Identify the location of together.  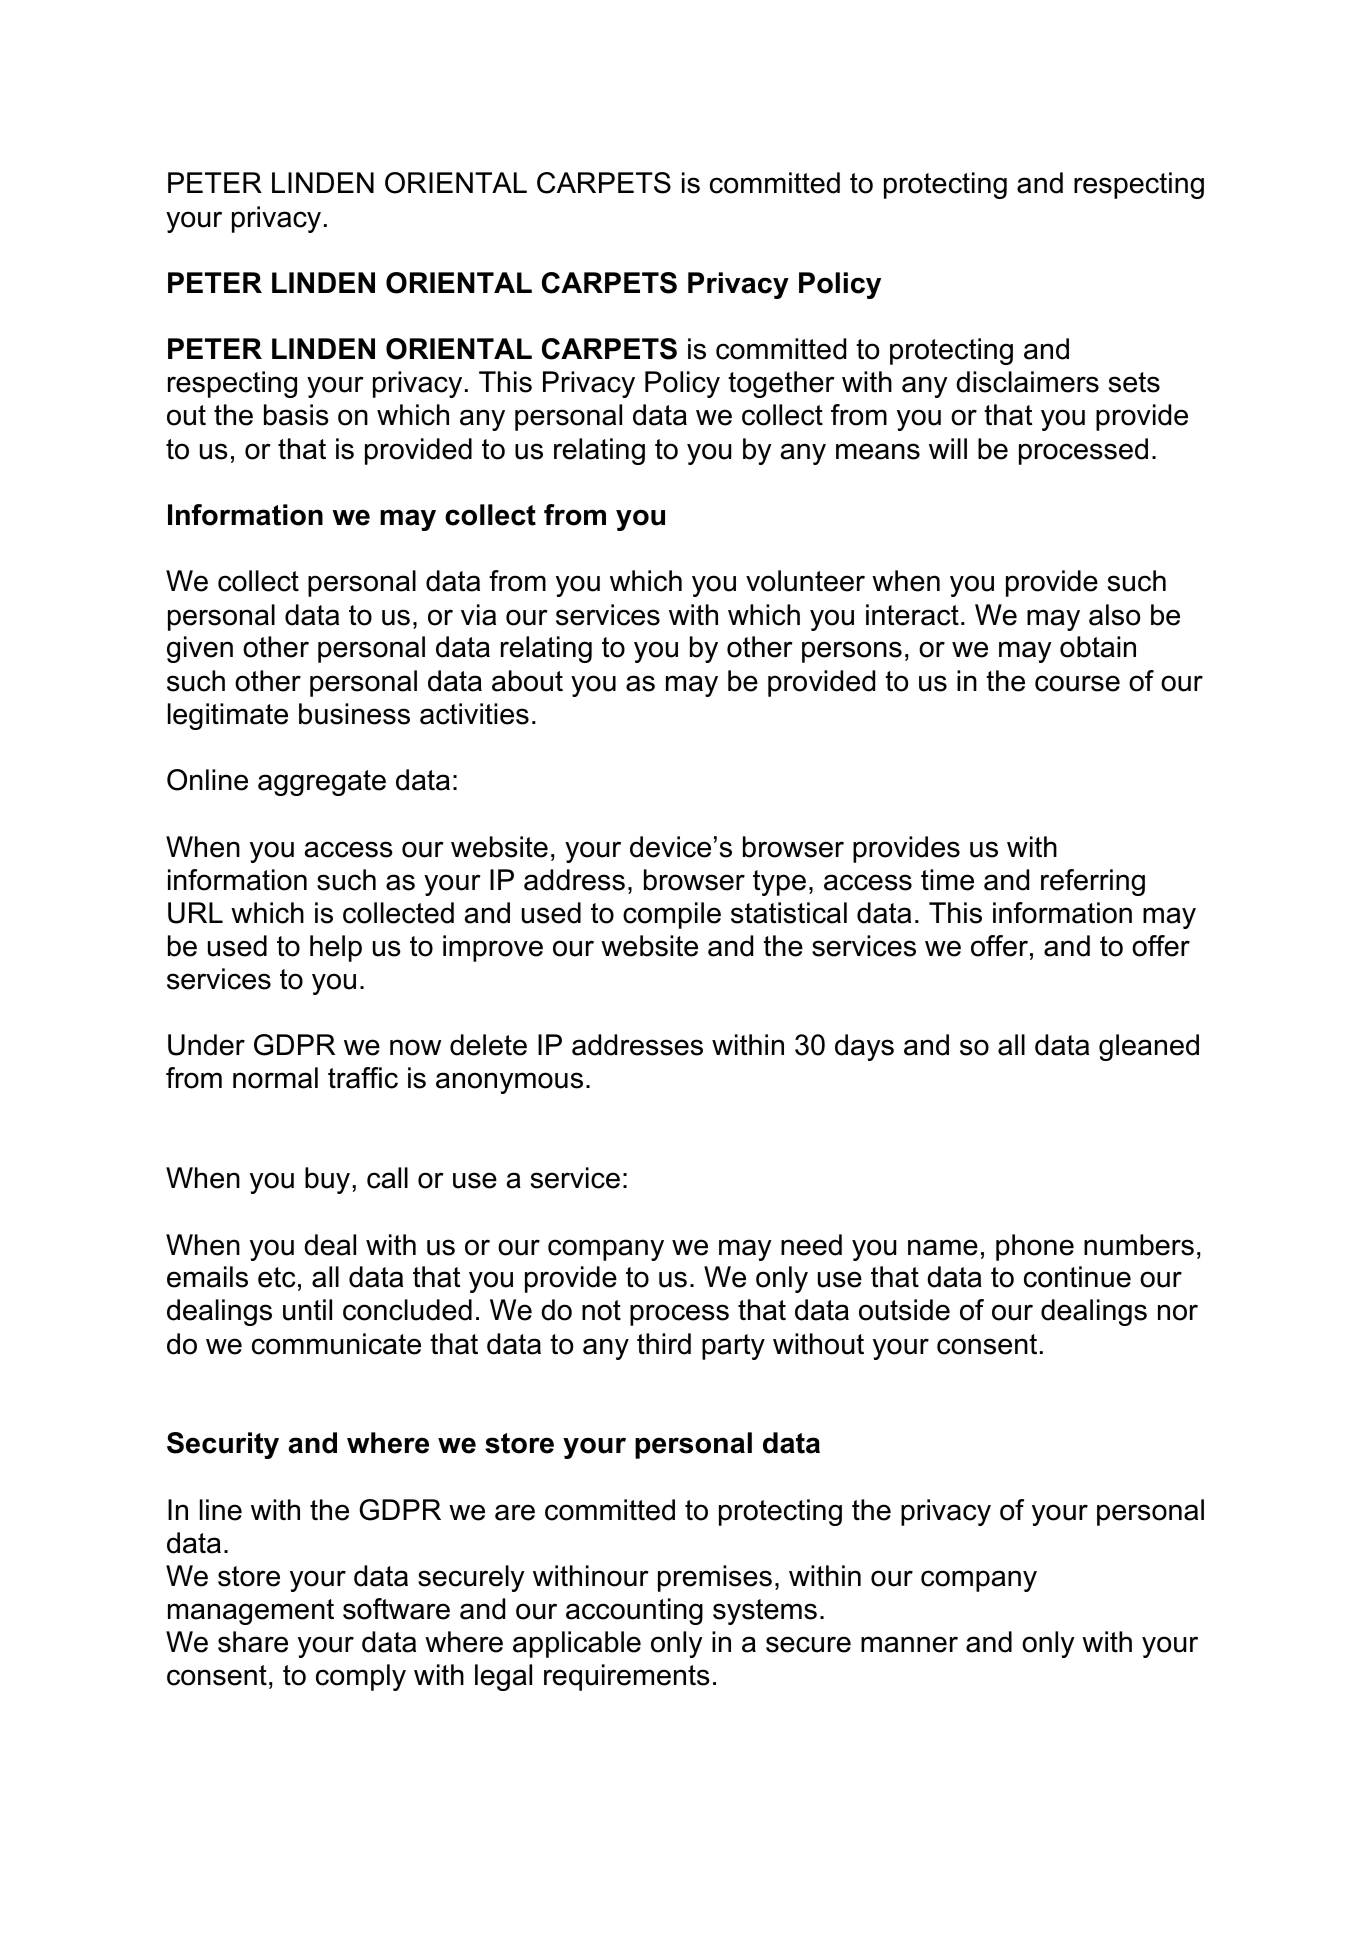
(781, 384).
